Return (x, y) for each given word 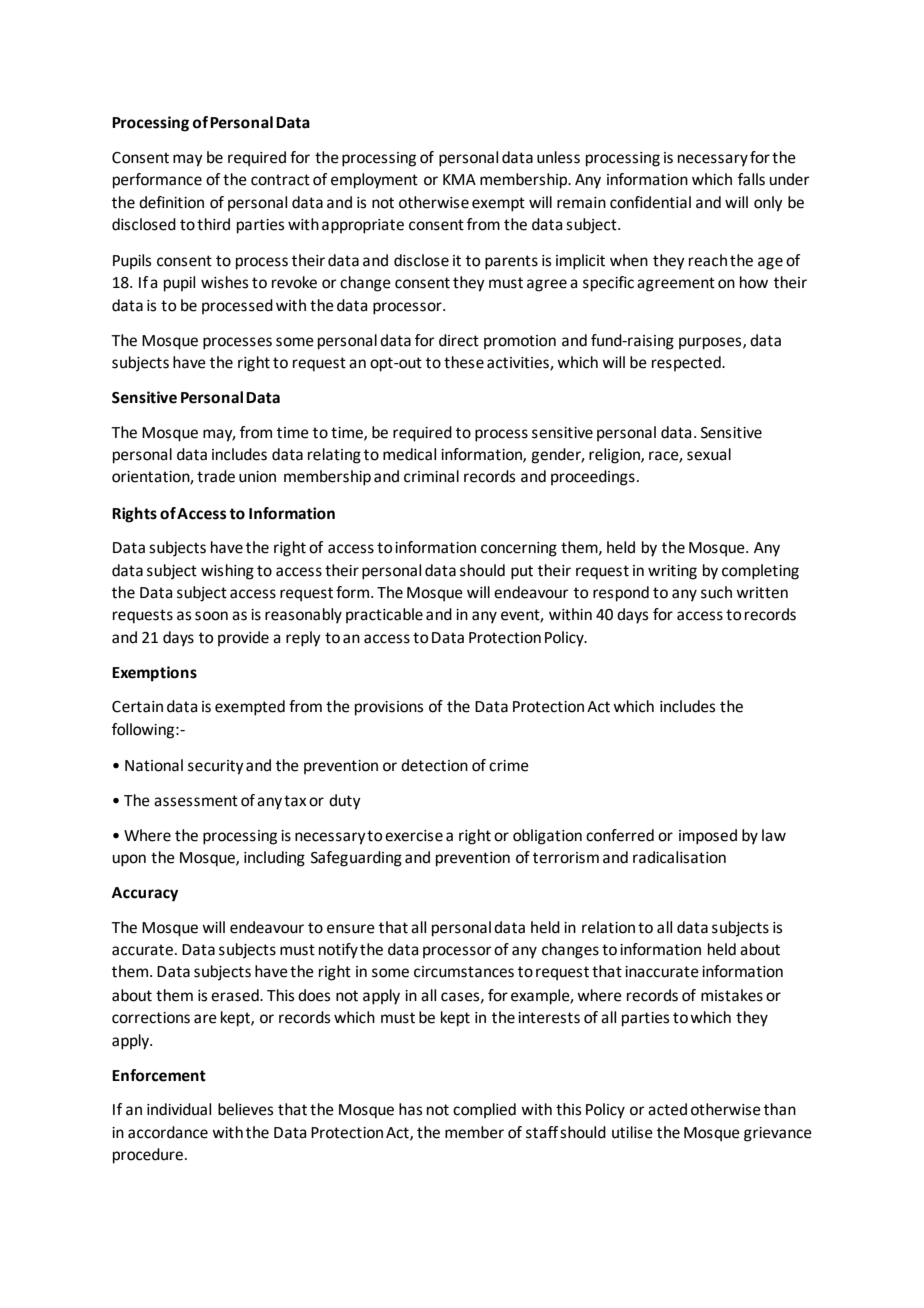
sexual (709, 454)
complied (484, 1110)
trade (216, 476)
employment (374, 181)
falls (751, 179)
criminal (431, 476)
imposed (708, 837)
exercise (414, 836)
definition (171, 202)
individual (179, 1109)
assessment (196, 801)
